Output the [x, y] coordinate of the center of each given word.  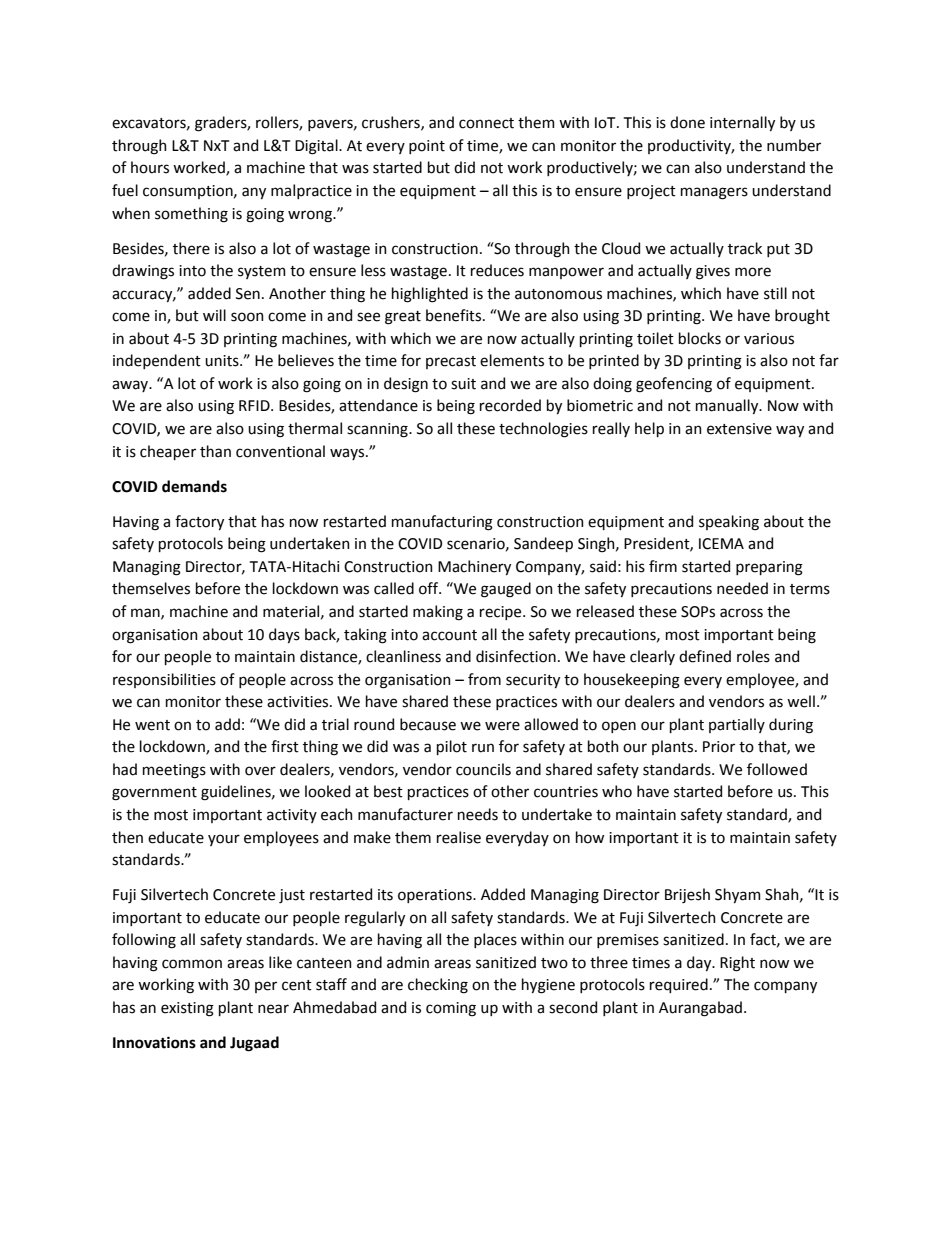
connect [486, 123]
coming [451, 1009]
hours [150, 167]
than [215, 451]
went [152, 725]
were [502, 726]
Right [737, 964]
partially [737, 725]
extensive [739, 429]
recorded [510, 405]
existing [187, 1009]
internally [742, 123]
